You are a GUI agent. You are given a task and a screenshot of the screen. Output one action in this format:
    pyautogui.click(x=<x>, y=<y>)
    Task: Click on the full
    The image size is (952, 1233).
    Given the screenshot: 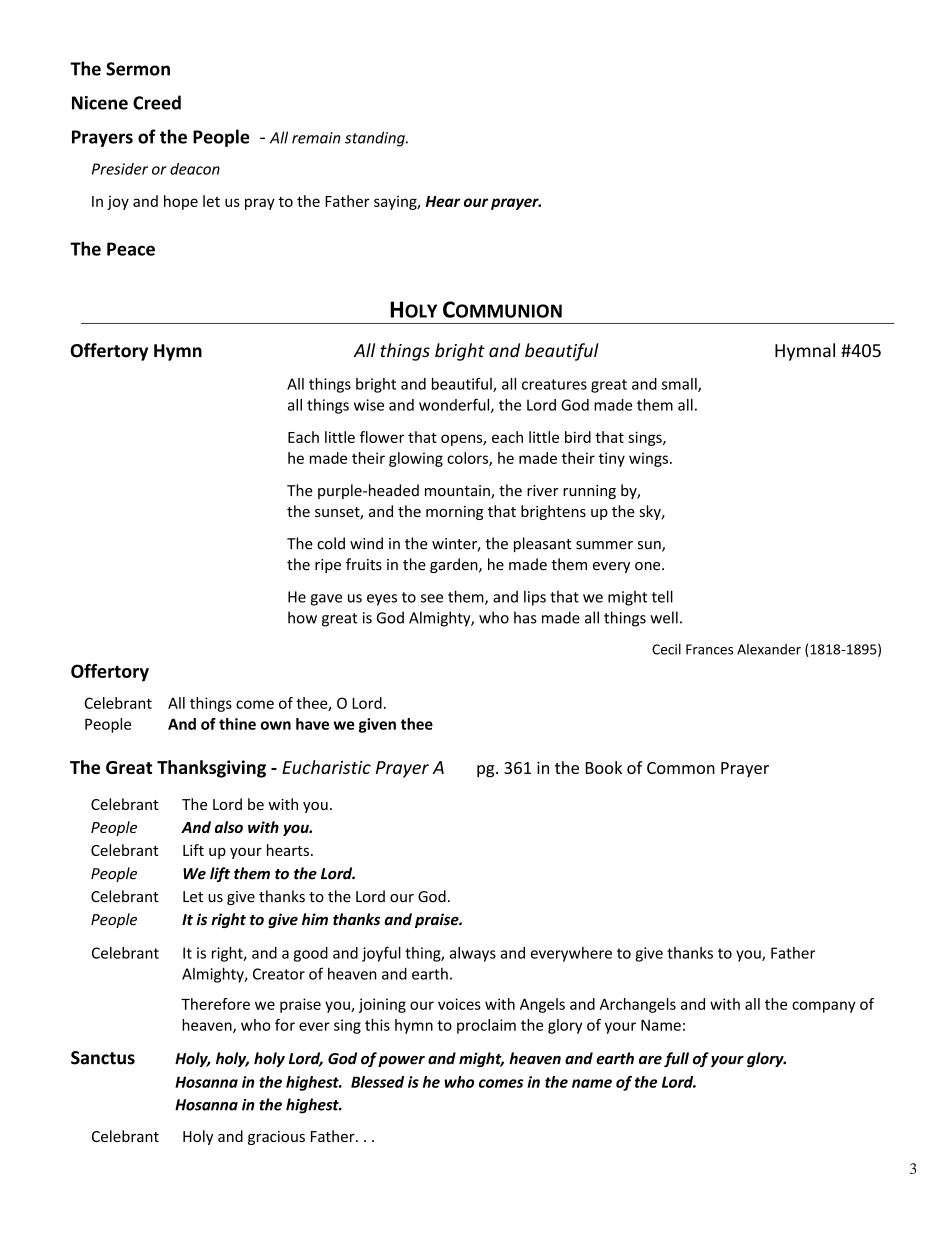 What is the action you would take?
    pyautogui.click(x=676, y=1059)
